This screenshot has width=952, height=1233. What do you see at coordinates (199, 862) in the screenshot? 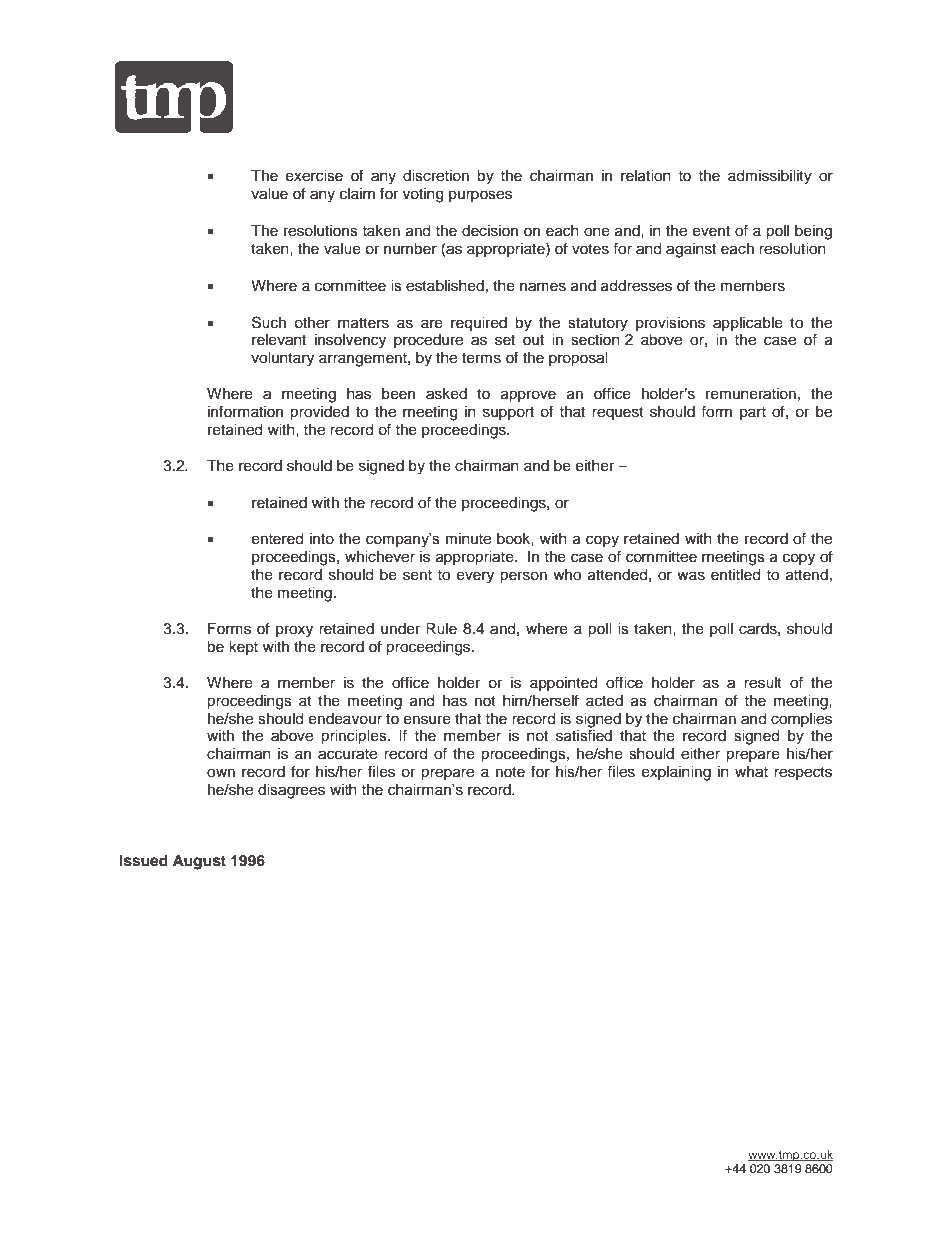
I see `August` at bounding box center [199, 862].
